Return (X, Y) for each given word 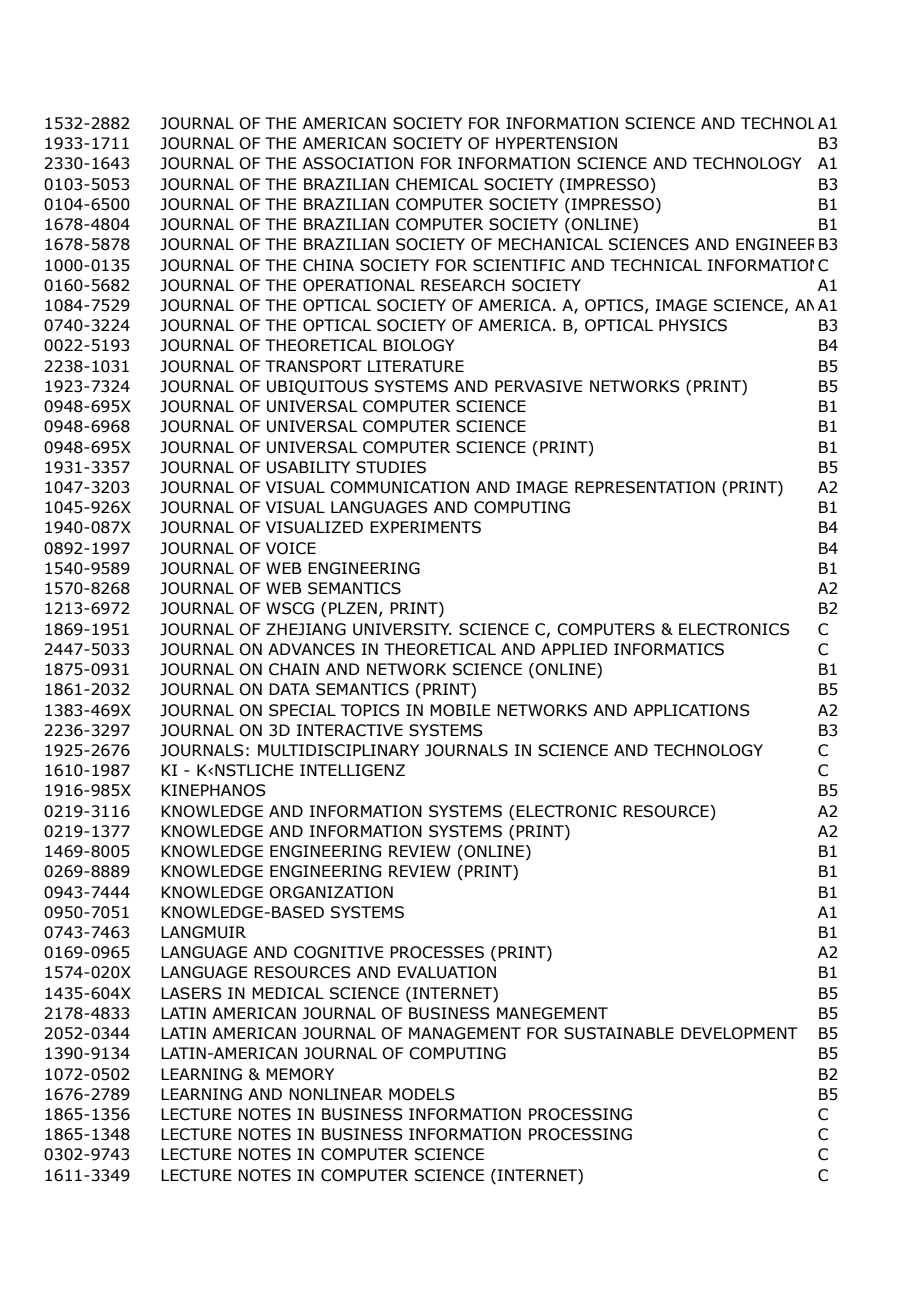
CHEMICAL (437, 184)
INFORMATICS (669, 649)
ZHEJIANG (306, 629)
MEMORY (300, 1074)
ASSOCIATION (358, 163)
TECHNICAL (656, 265)
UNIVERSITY (402, 629)
